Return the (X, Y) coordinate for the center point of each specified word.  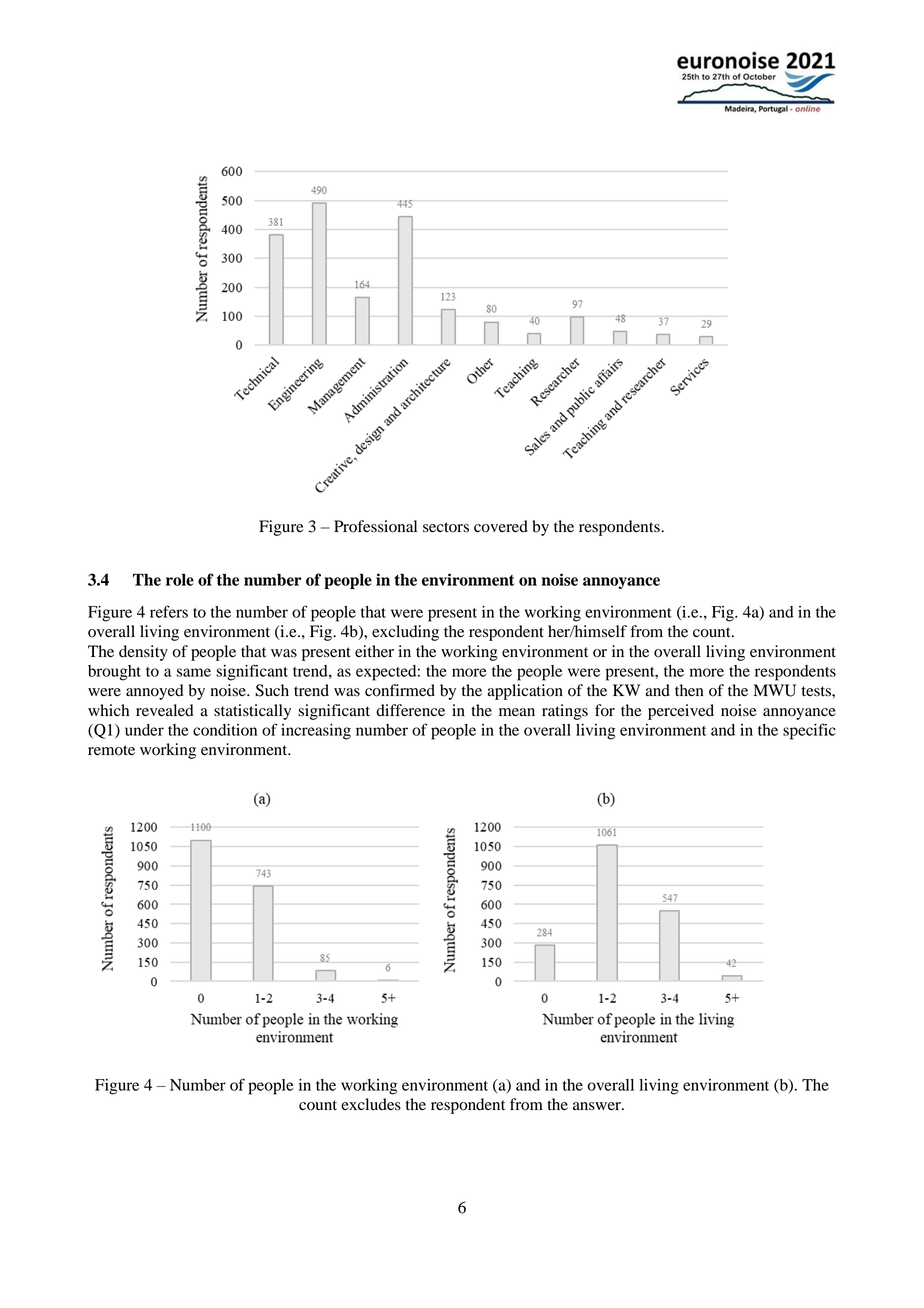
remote (111, 750)
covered (501, 526)
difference (410, 710)
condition (225, 730)
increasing (316, 732)
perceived (681, 712)
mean (517, 712)
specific (809, 731)
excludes (371, 1104)
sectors (446, 527)
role (180, 580)
